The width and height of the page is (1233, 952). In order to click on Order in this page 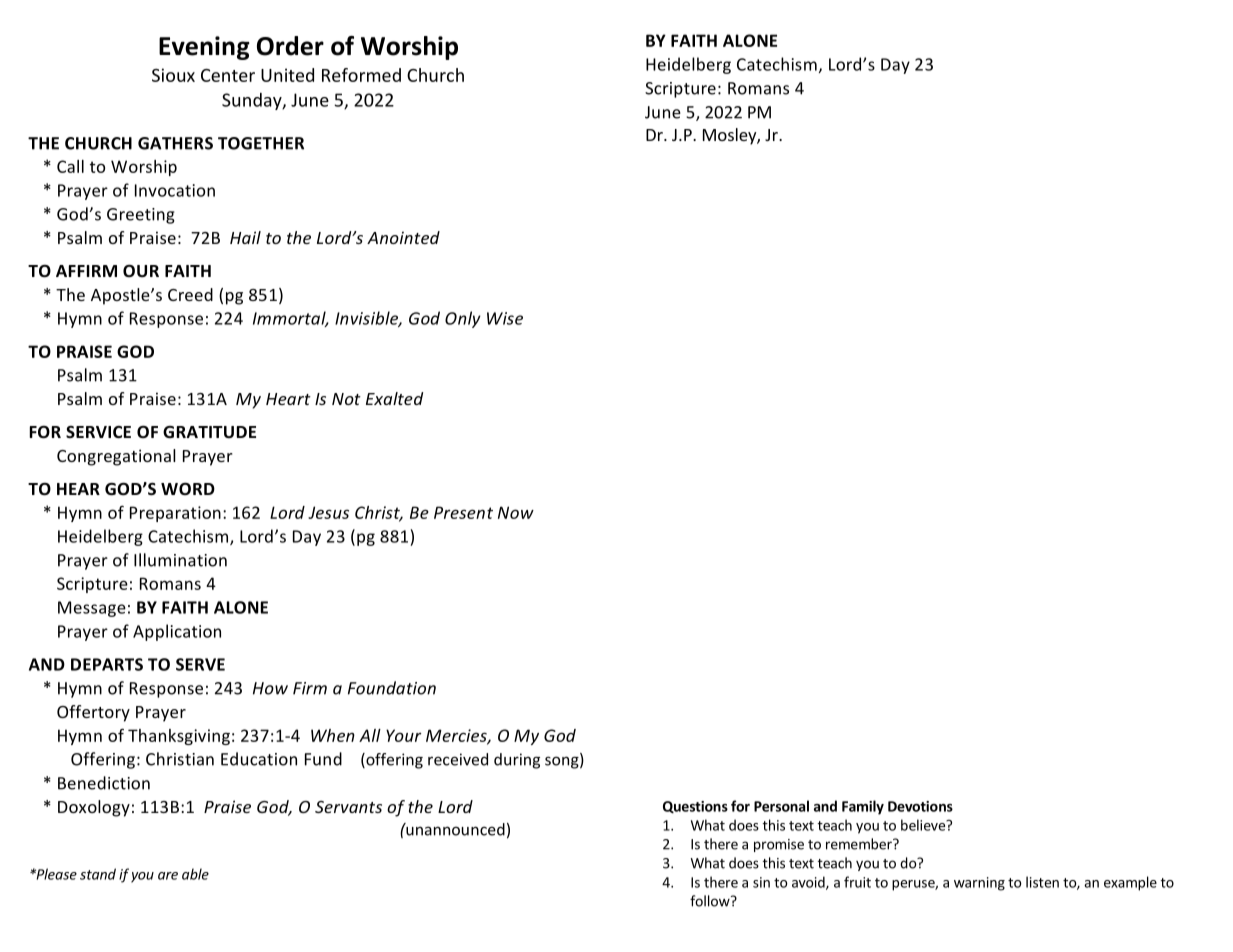, I will do `click(290, 46)`.
